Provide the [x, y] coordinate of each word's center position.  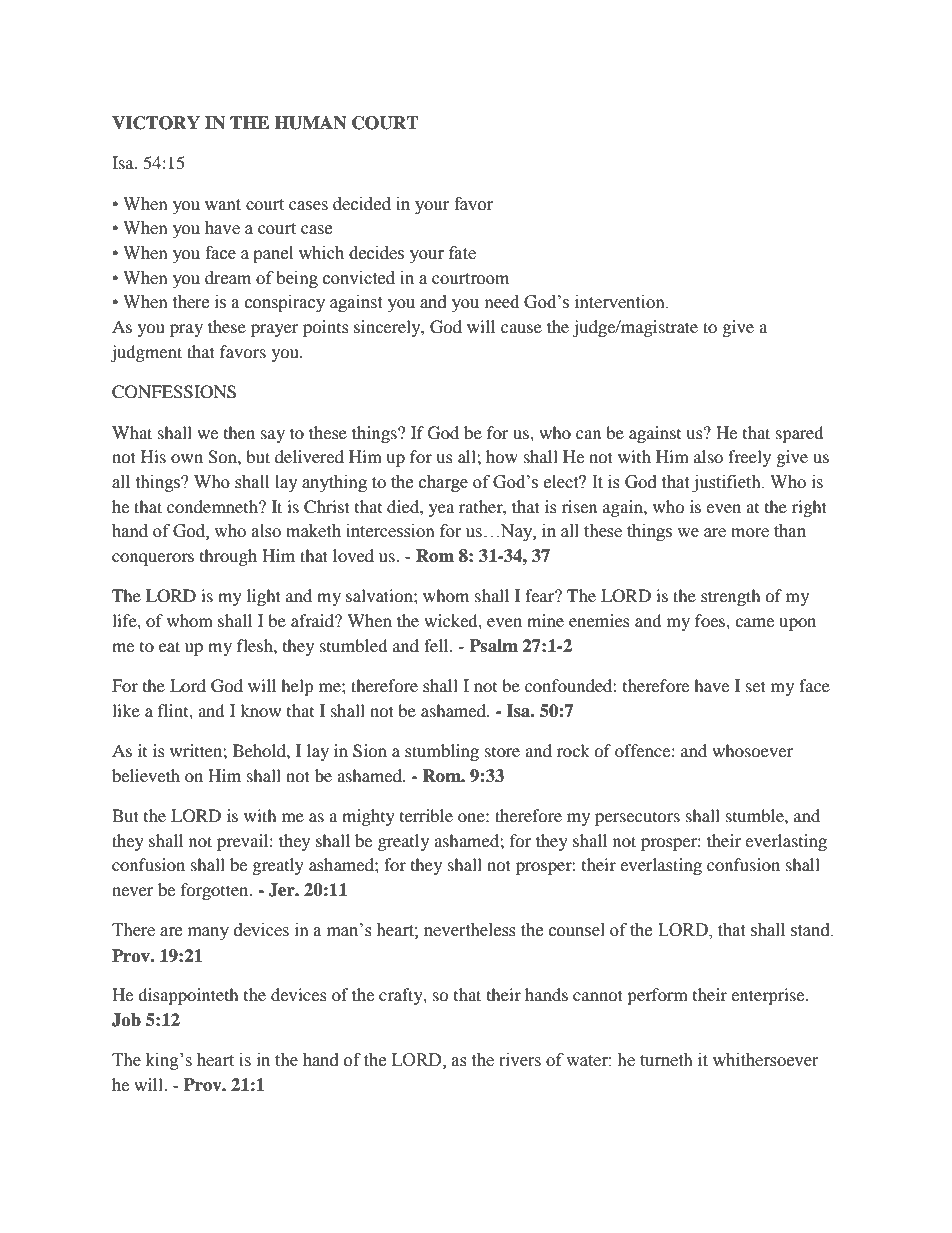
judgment [146, 353]
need [502, 302]
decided [362, 204]
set [756, 686]
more [750, 533]
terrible [426, 815]
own [187, 458]
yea [441, 510]
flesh [256, 645]
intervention [621, 302]
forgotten [216, 891]
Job [126, 1020]
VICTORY [156, 123]
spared [800, 434]
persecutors [637, 819]
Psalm [493, 646]
